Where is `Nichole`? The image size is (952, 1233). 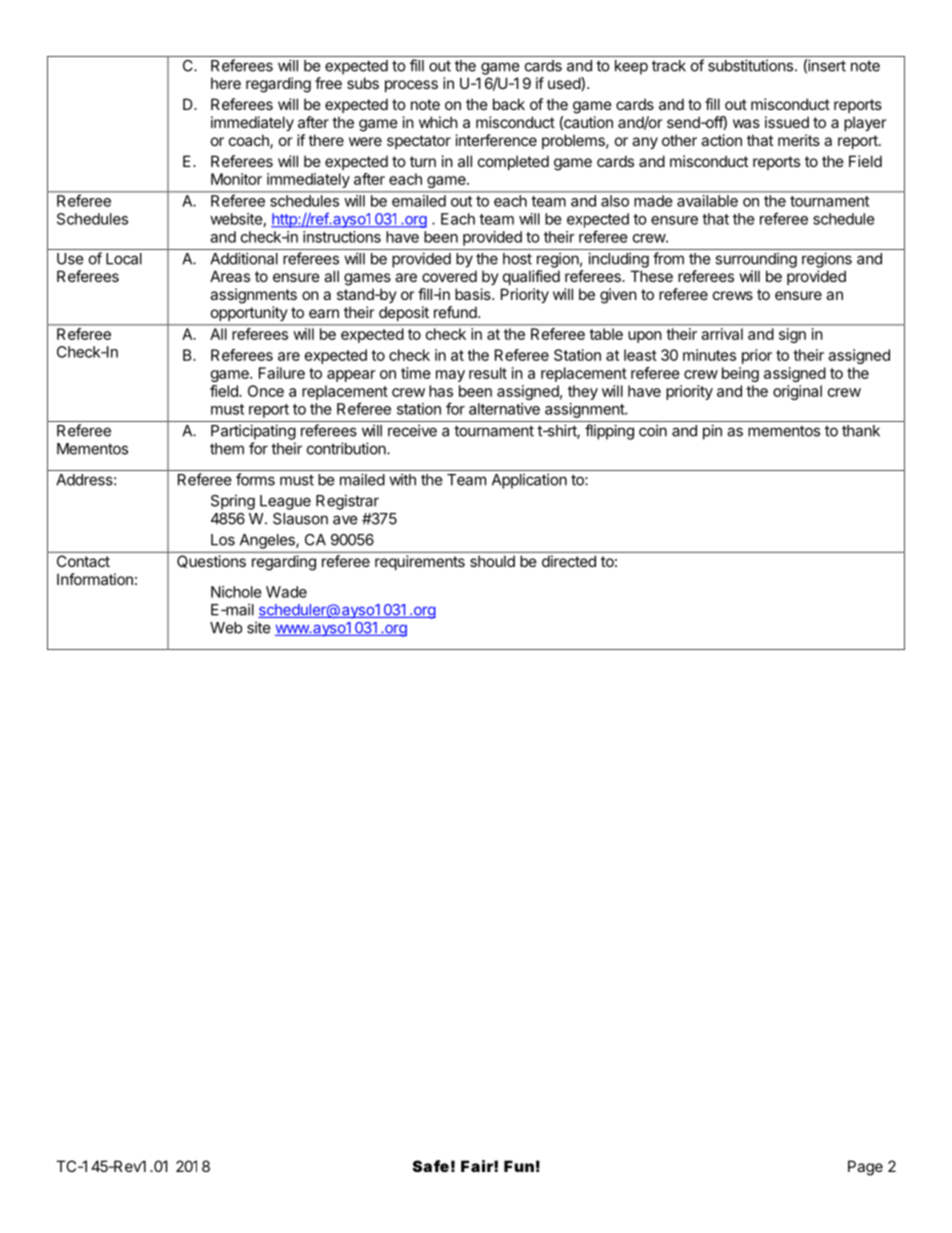 Nichole is located at coordinates (236, 592).
